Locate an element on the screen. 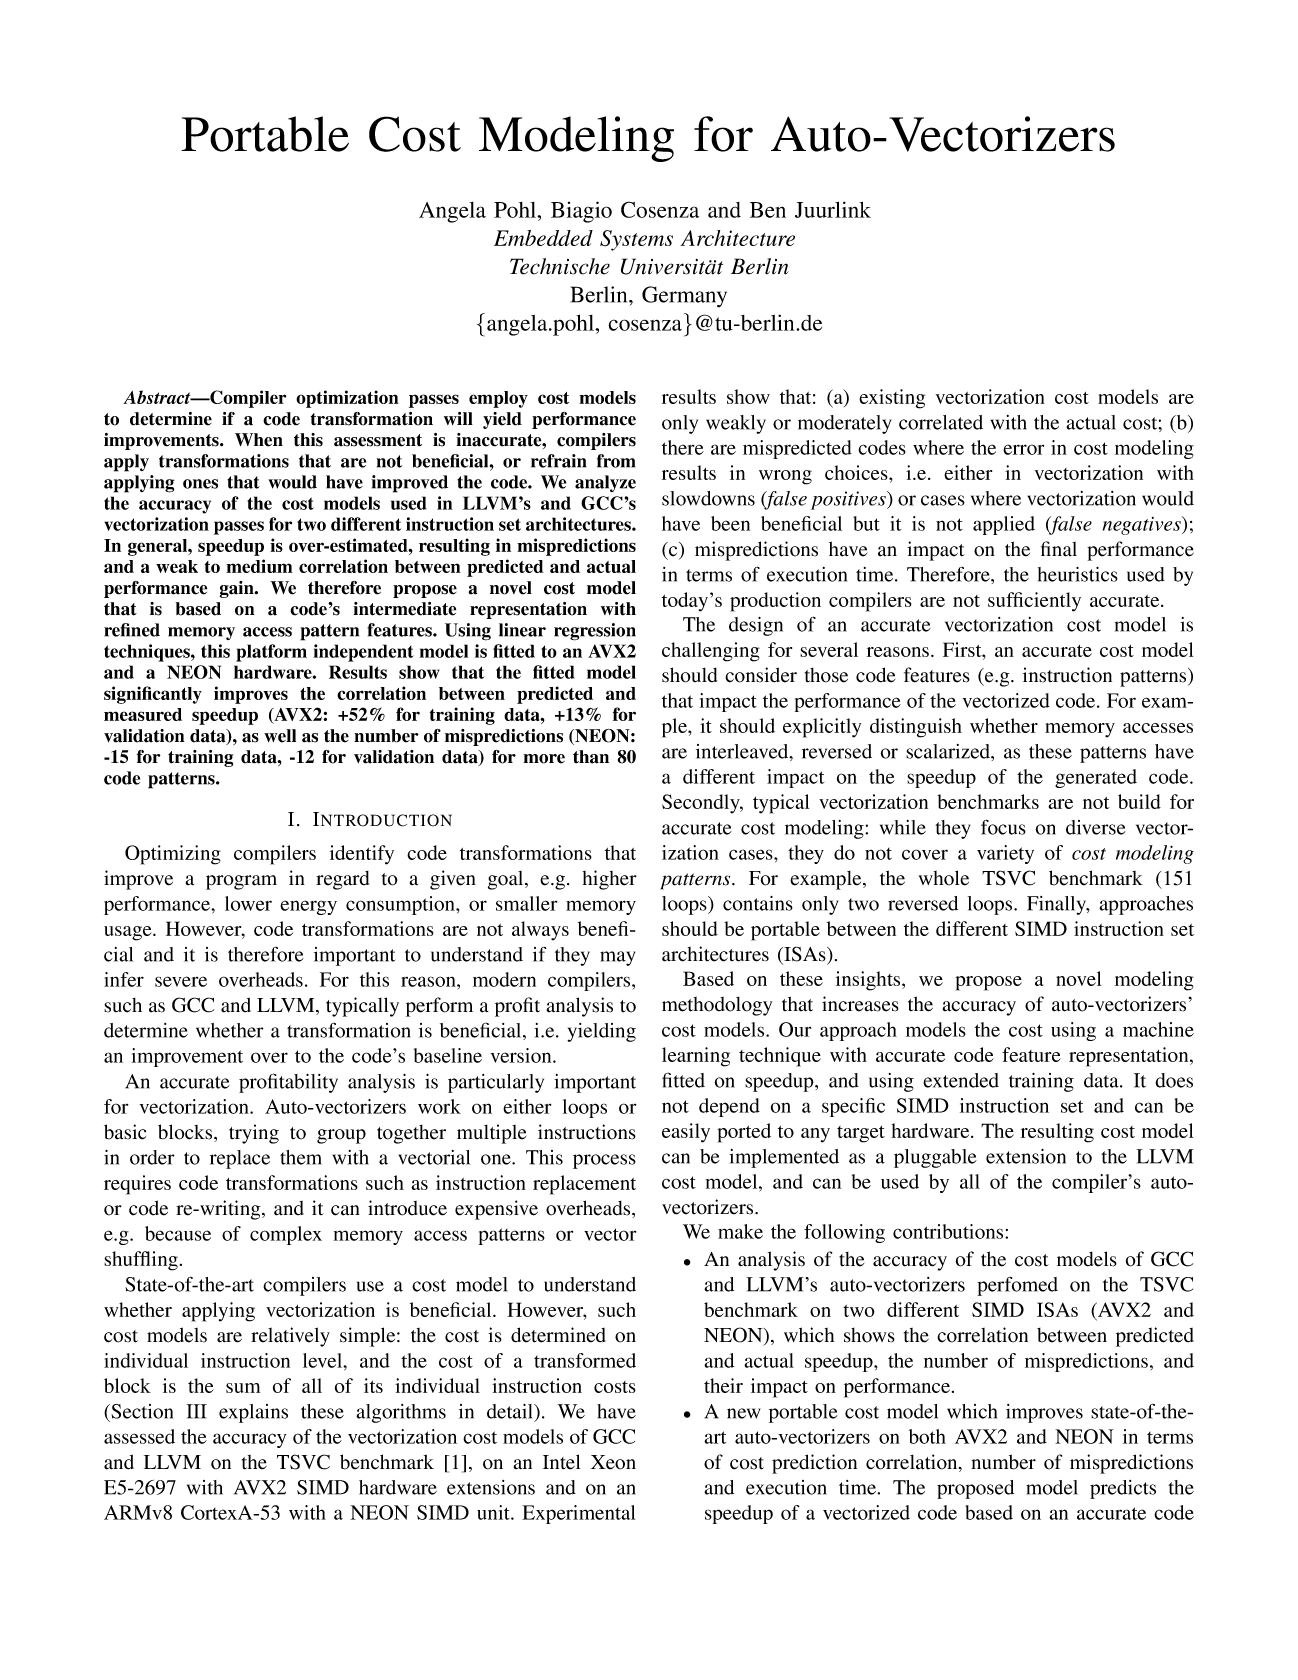 This screenshot has width=1298, height=1680. trying is located at coordinates (254, 1134).
